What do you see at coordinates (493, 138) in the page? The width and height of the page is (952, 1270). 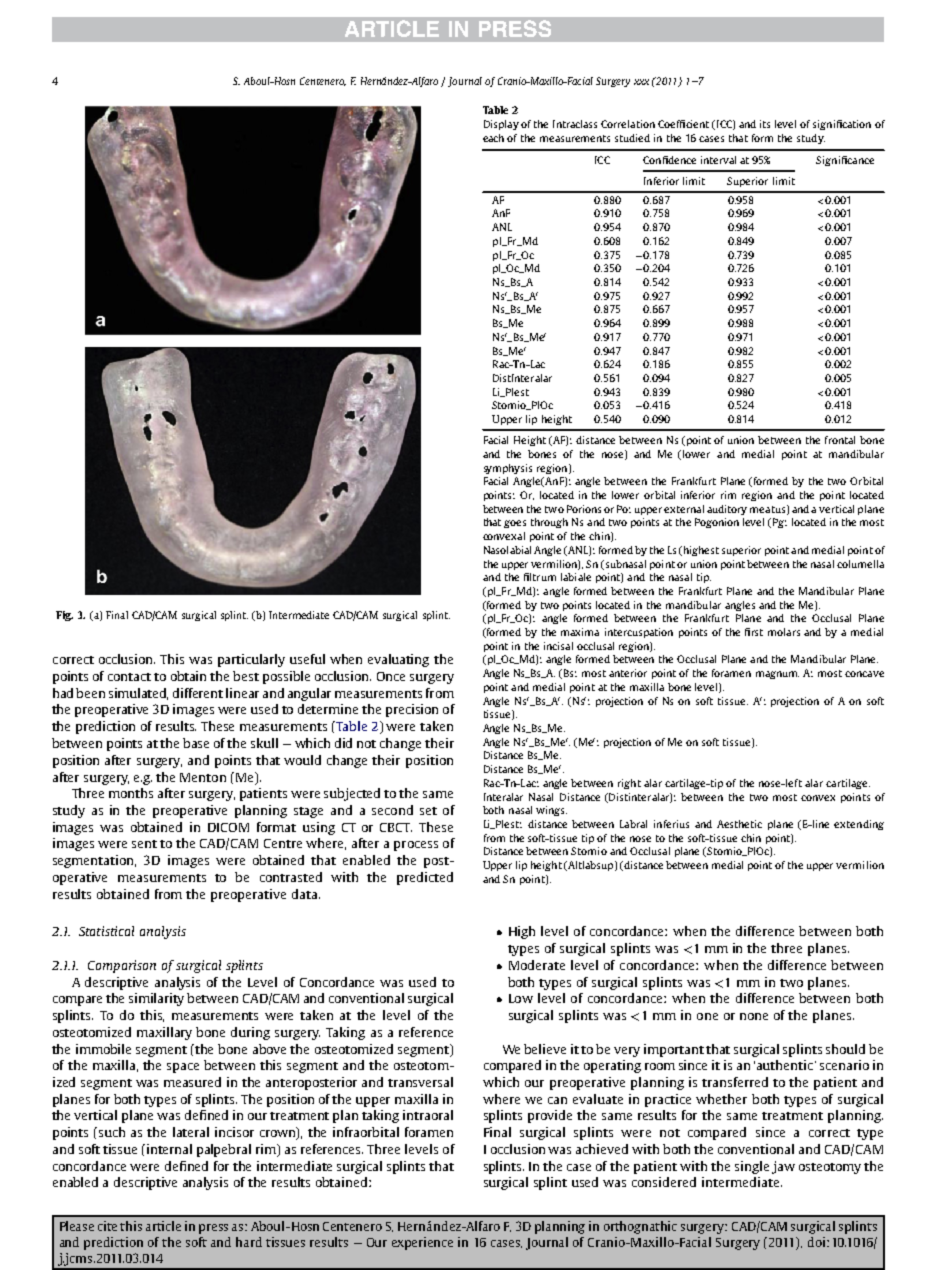 I see `each` at bounding box center [493, 138].
